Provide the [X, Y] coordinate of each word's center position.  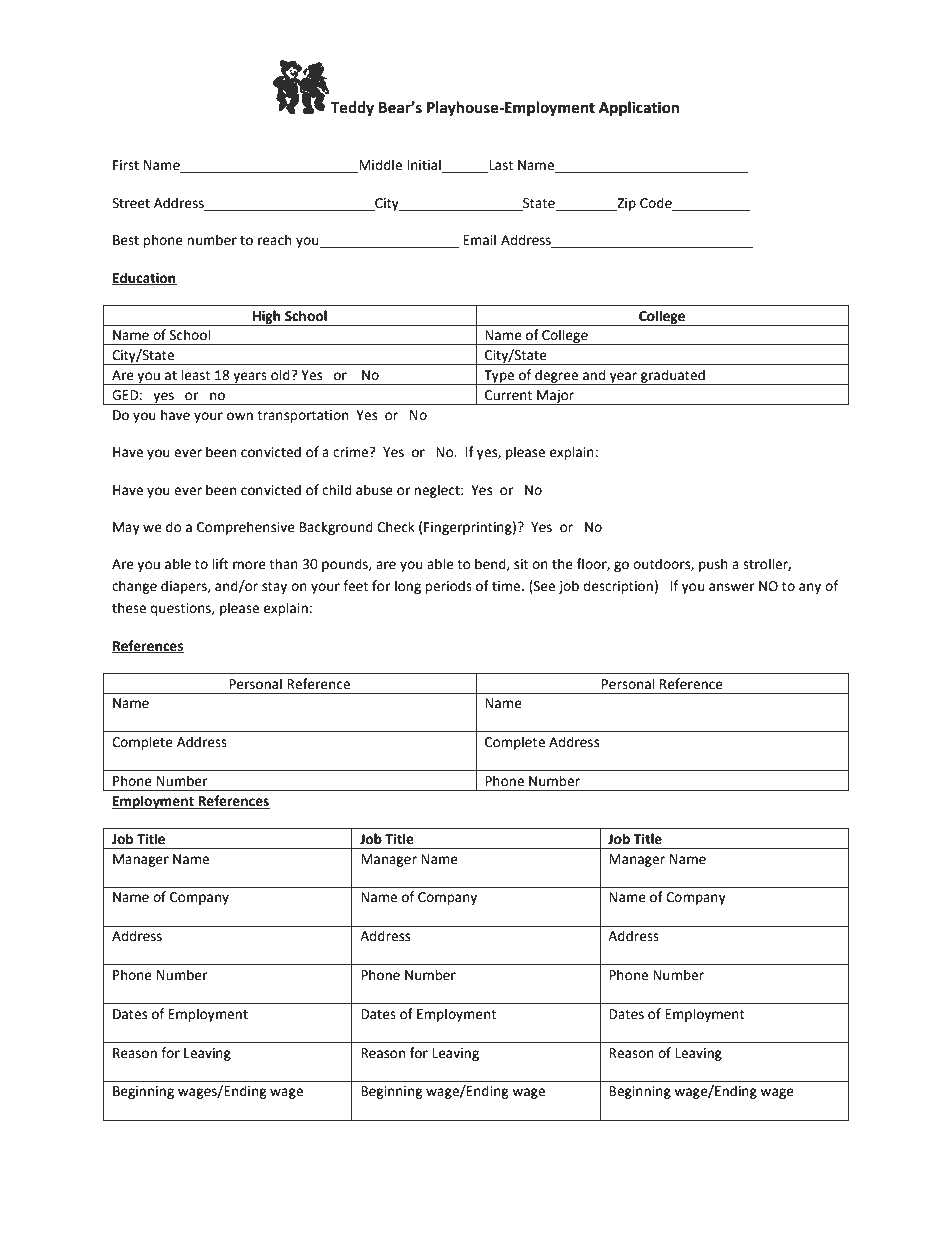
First [126, 165]
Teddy [352, 109]
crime [352, 452]
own [240, 416]
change [134, 587]
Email [479, 240]
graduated [673, 377]
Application [639, 109]
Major [556, 397]
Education [144, 278]
